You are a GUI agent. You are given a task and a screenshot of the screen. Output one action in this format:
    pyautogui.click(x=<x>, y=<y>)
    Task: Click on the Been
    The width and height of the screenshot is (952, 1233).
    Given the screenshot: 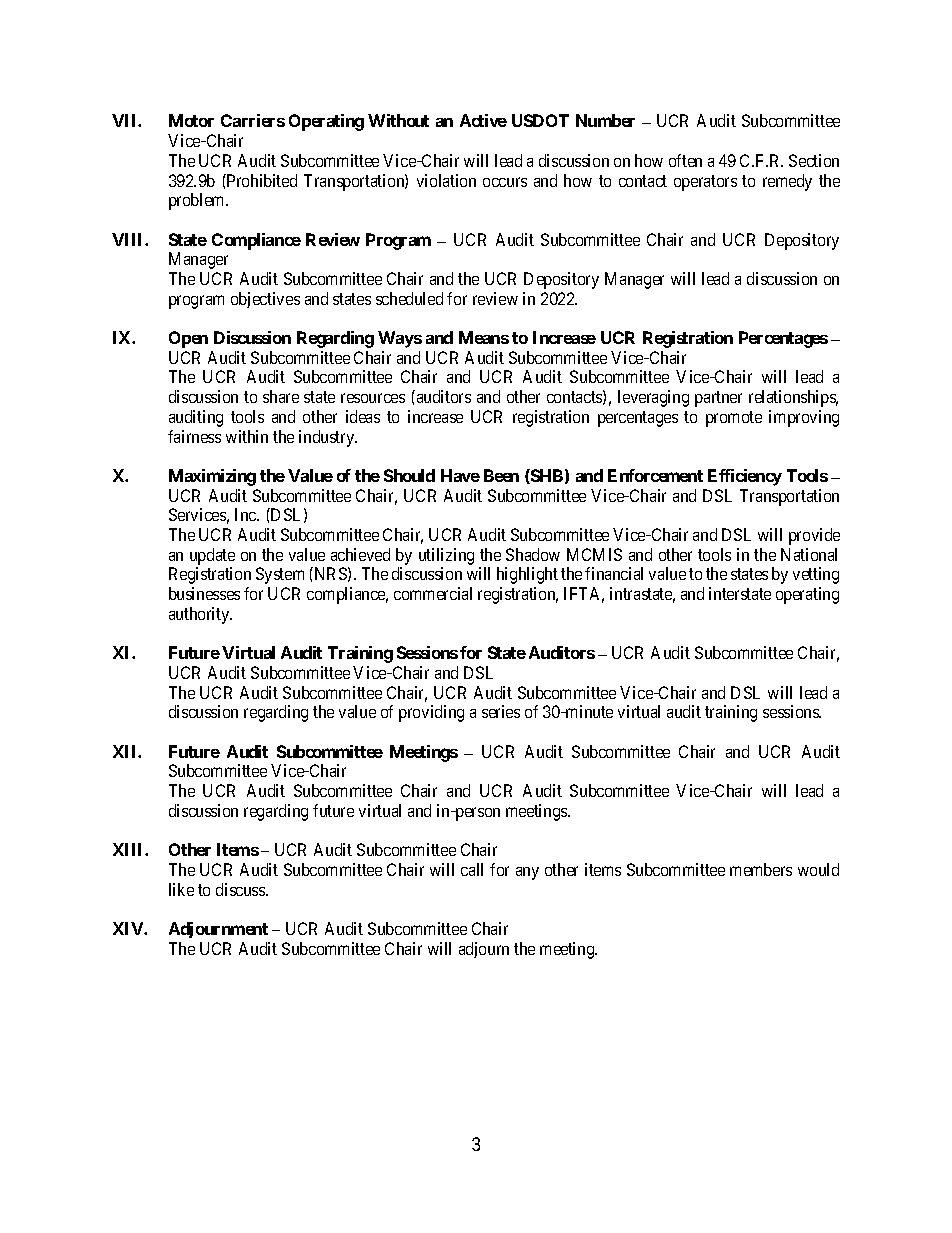 What is the action you would take?
    pyautogui.click(x=501, y=475)
